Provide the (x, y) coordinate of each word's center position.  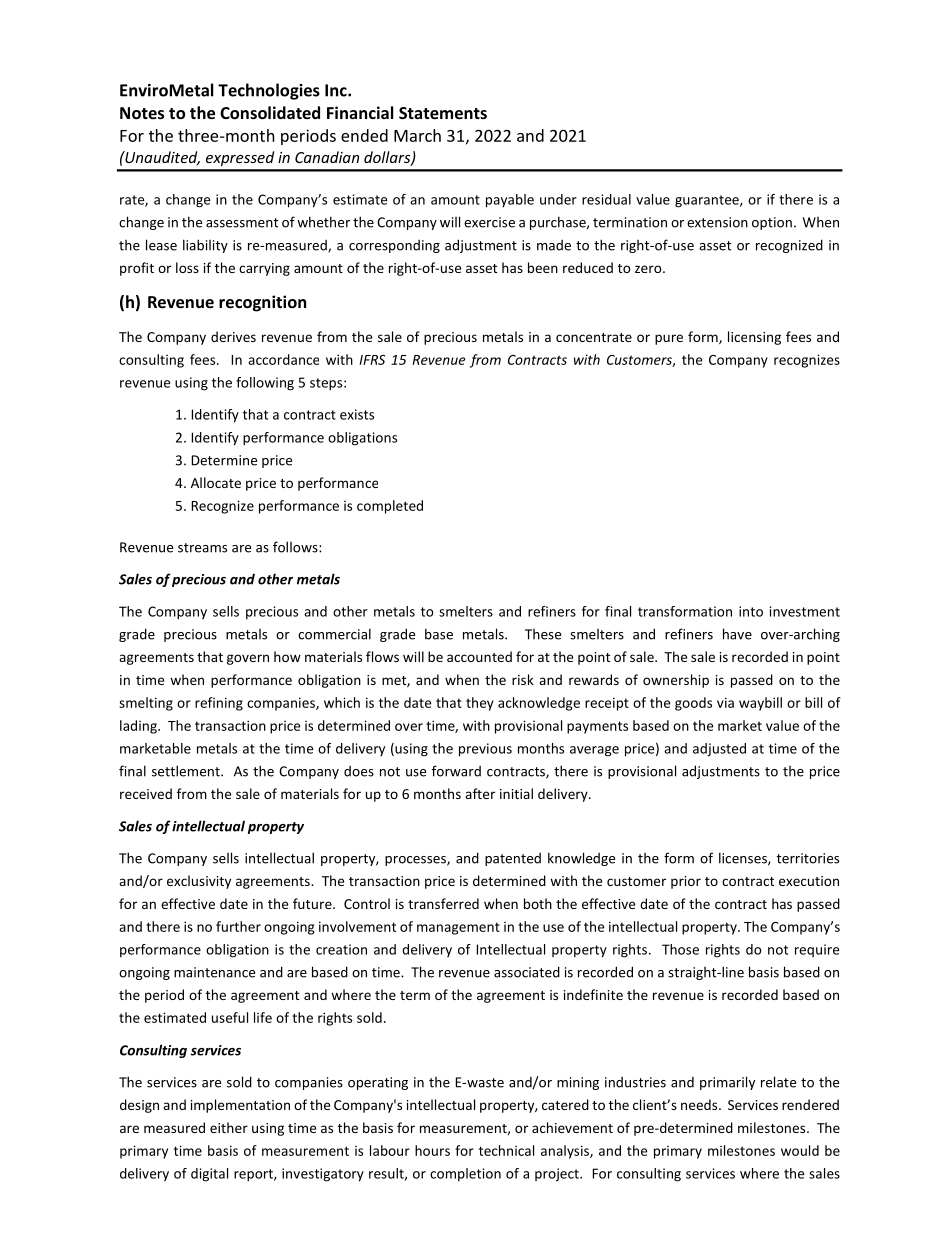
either (229, 1127)
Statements (443, 113)
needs (700, 1104)
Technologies (269, 91)
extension (717, 222)
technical (506, 1150)
